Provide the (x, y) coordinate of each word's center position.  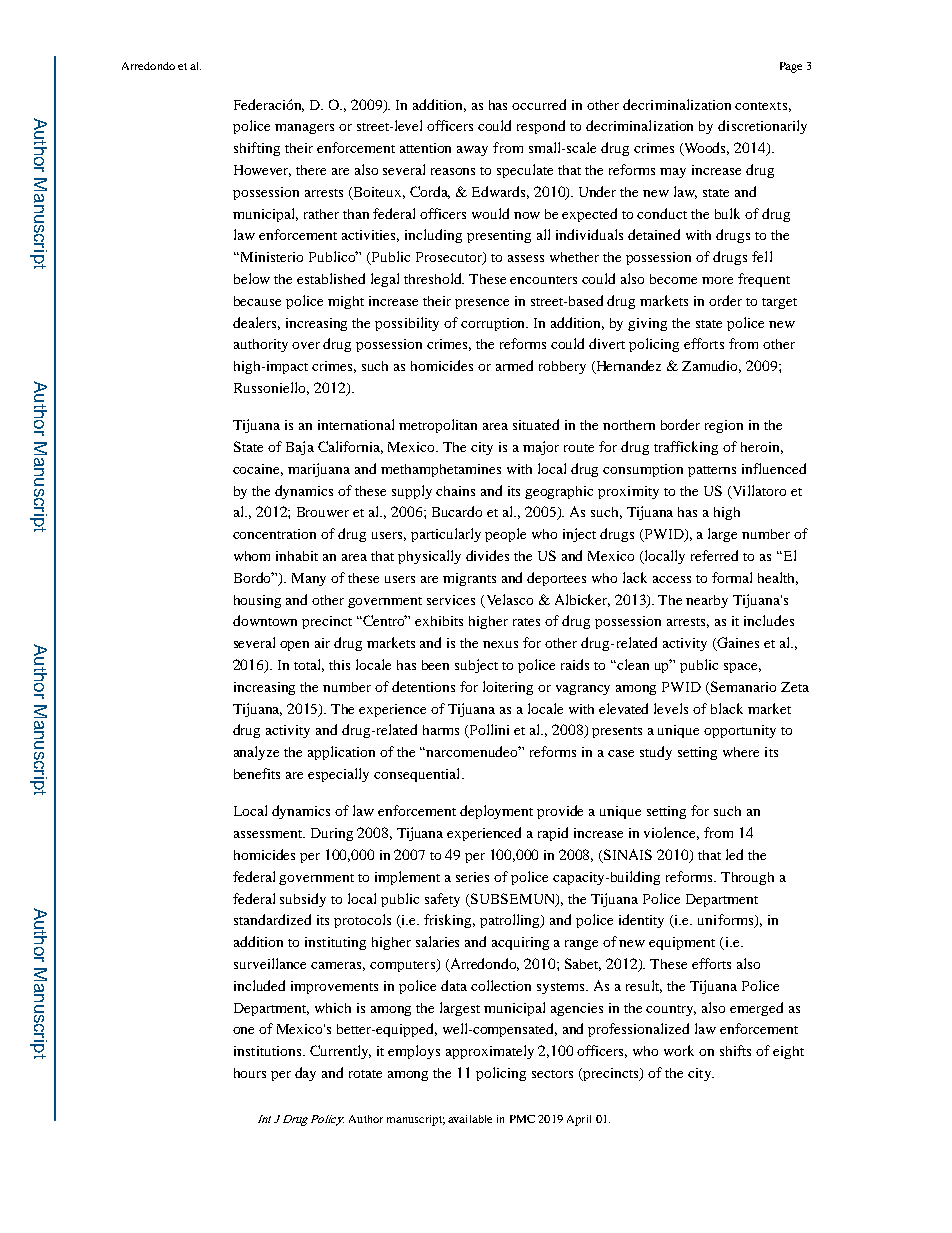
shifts (735, 1050)
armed (514, 365)
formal (732, 577)
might (346, 302)
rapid (553, 834)
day (305, 1074)
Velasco (508, 600)
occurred (539, 104)
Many (309, 579)
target (779, 303)
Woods (705, 149)
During (332, 834)
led (734, 854)
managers (304, 129)
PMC (522, 1119)
